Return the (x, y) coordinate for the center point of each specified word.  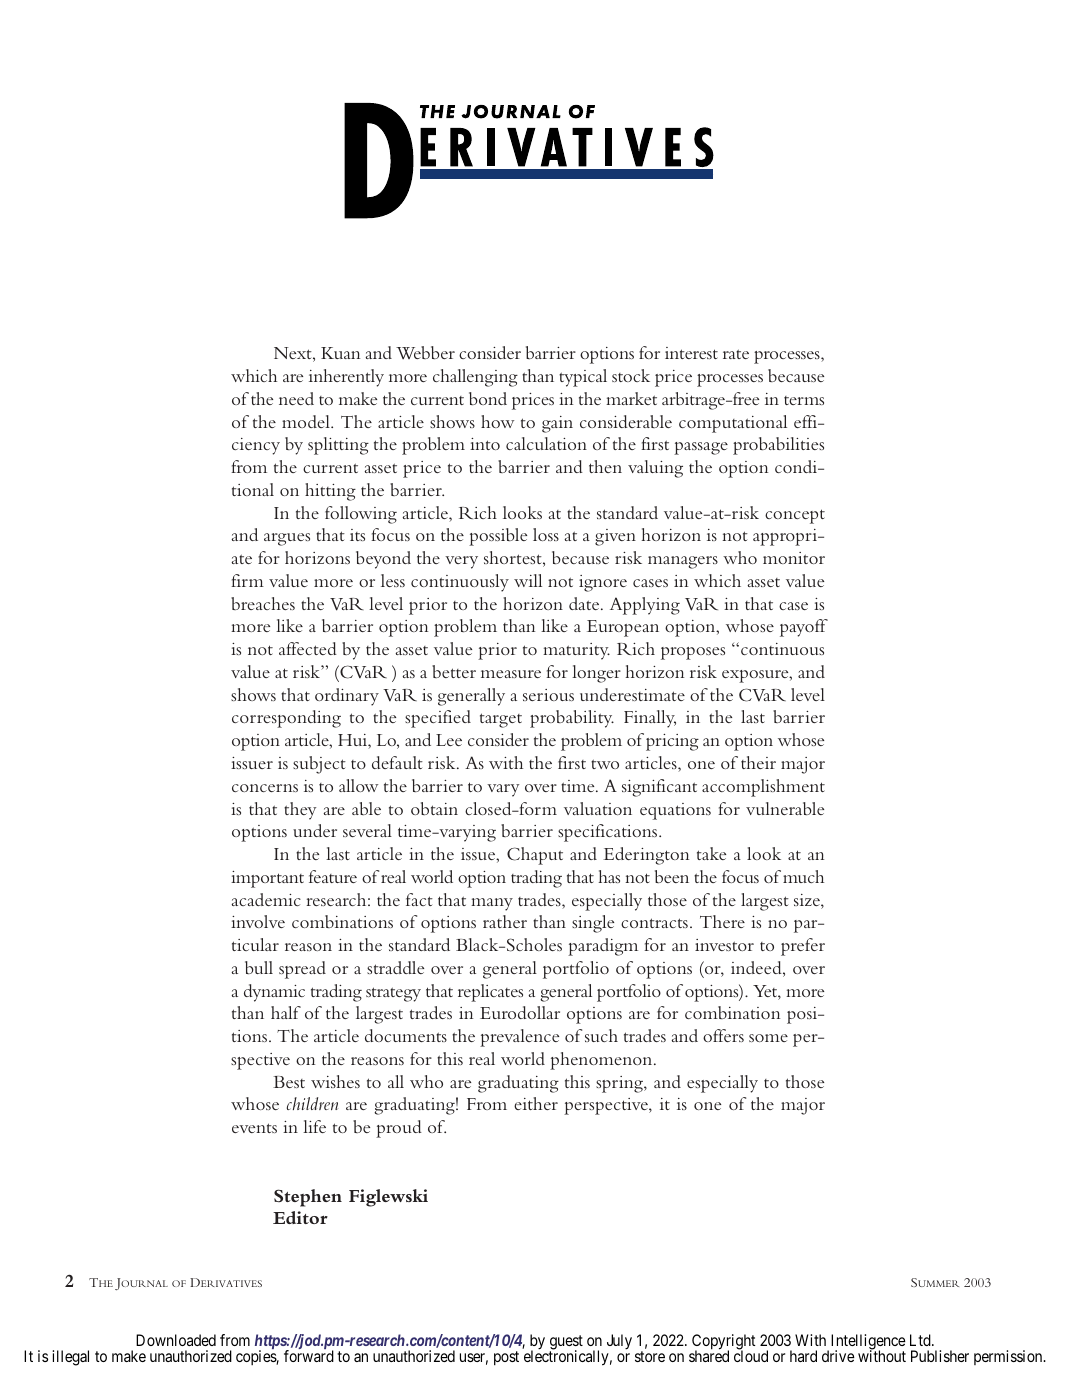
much (803, 876)
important (267, 879)
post (506, 1358)
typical (583, 378)
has (609, 876)
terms (804, 400)
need (296, 398)
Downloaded (176, 1340)
